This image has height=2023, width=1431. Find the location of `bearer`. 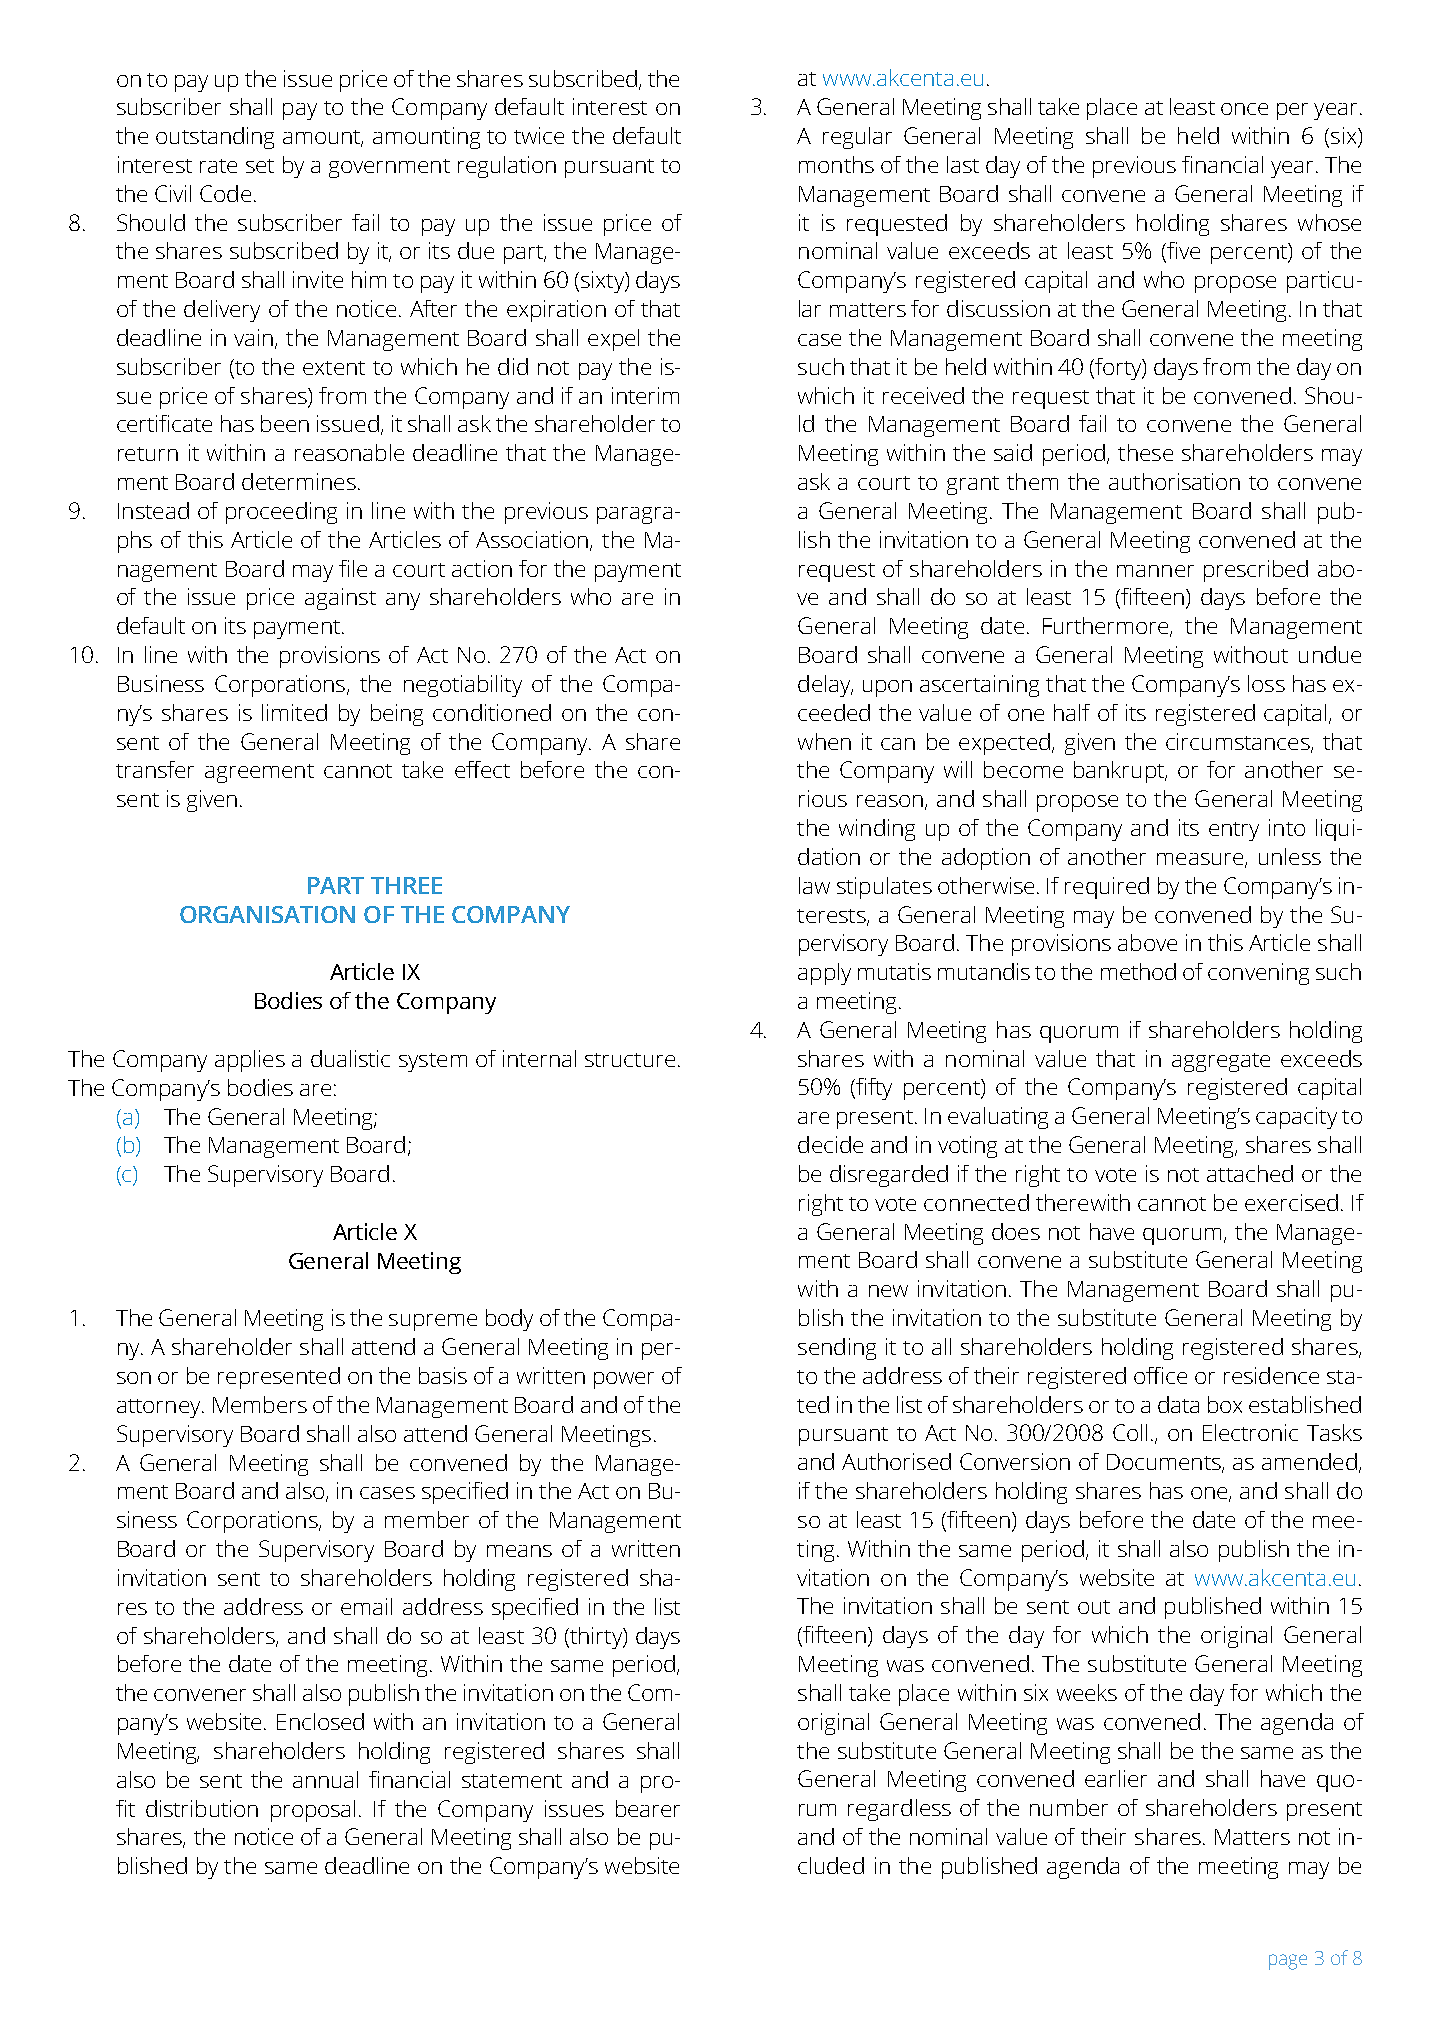

bearer is located at coordinates (648, 1808).
